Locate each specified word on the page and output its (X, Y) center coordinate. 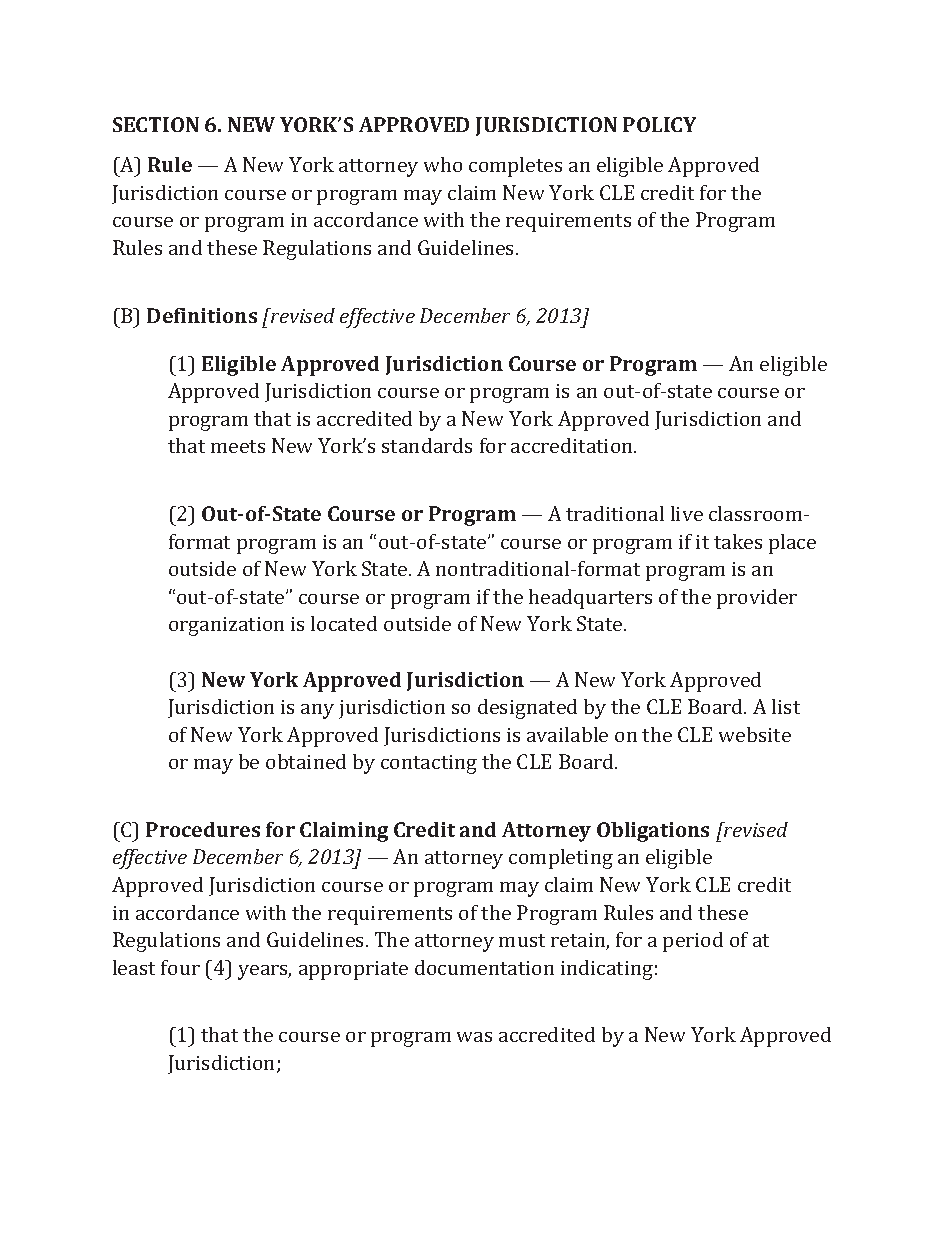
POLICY (659, 124)
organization (226, 626)
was (474, 1037)
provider (757, 599)
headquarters (590, 599)
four (180, 967)
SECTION (156, 124)
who (443, 164)
